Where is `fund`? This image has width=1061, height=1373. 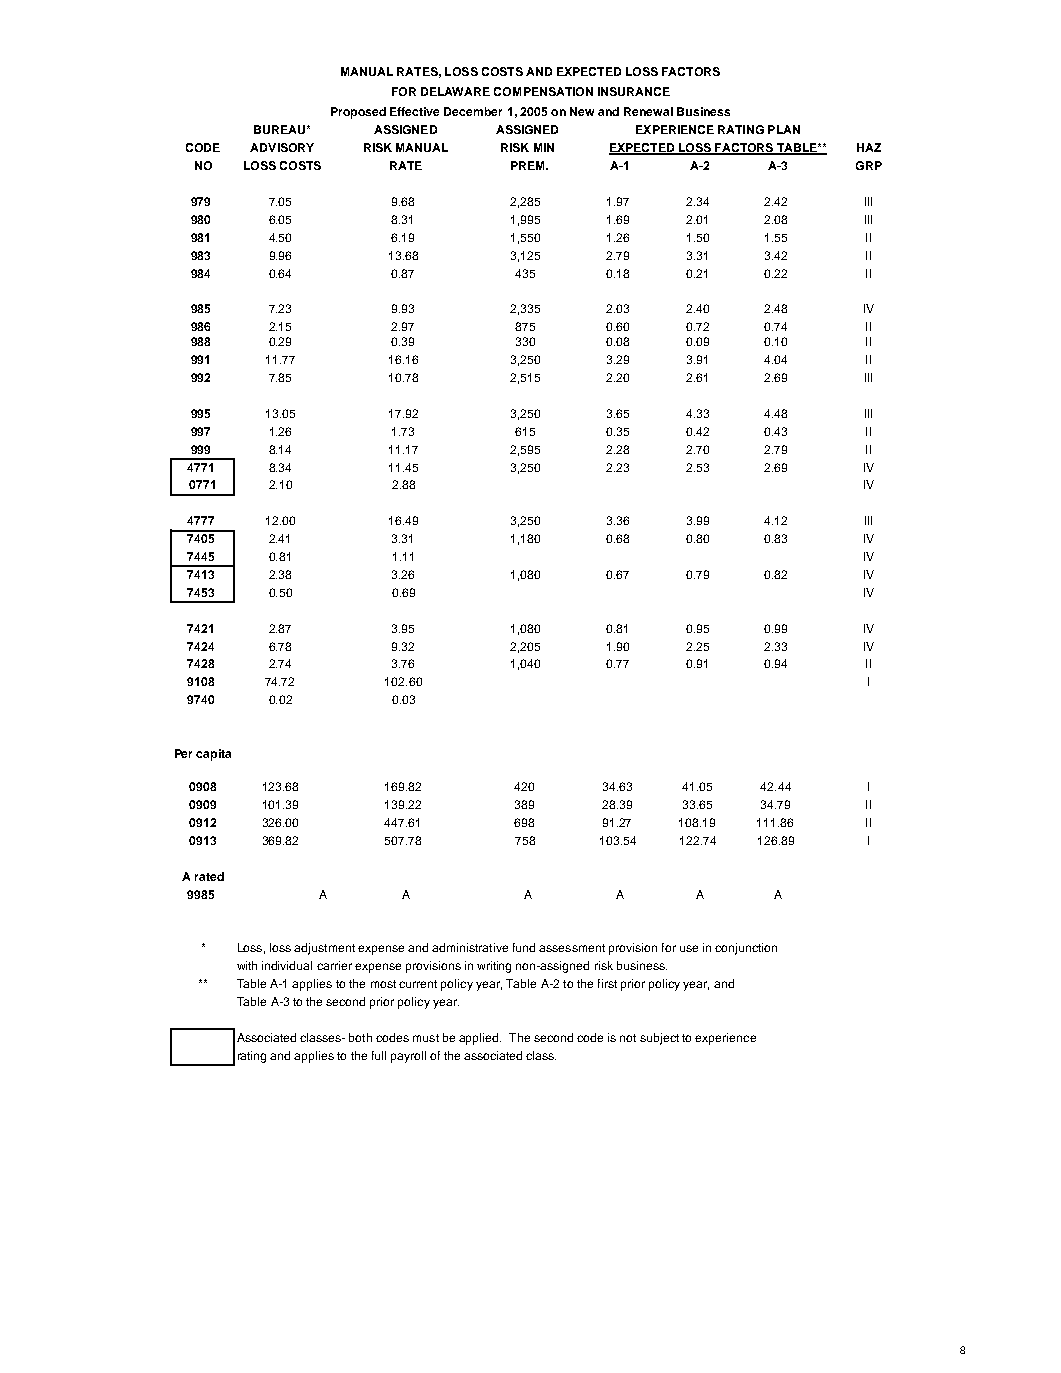 fund is located at coordinates (524, 947).
